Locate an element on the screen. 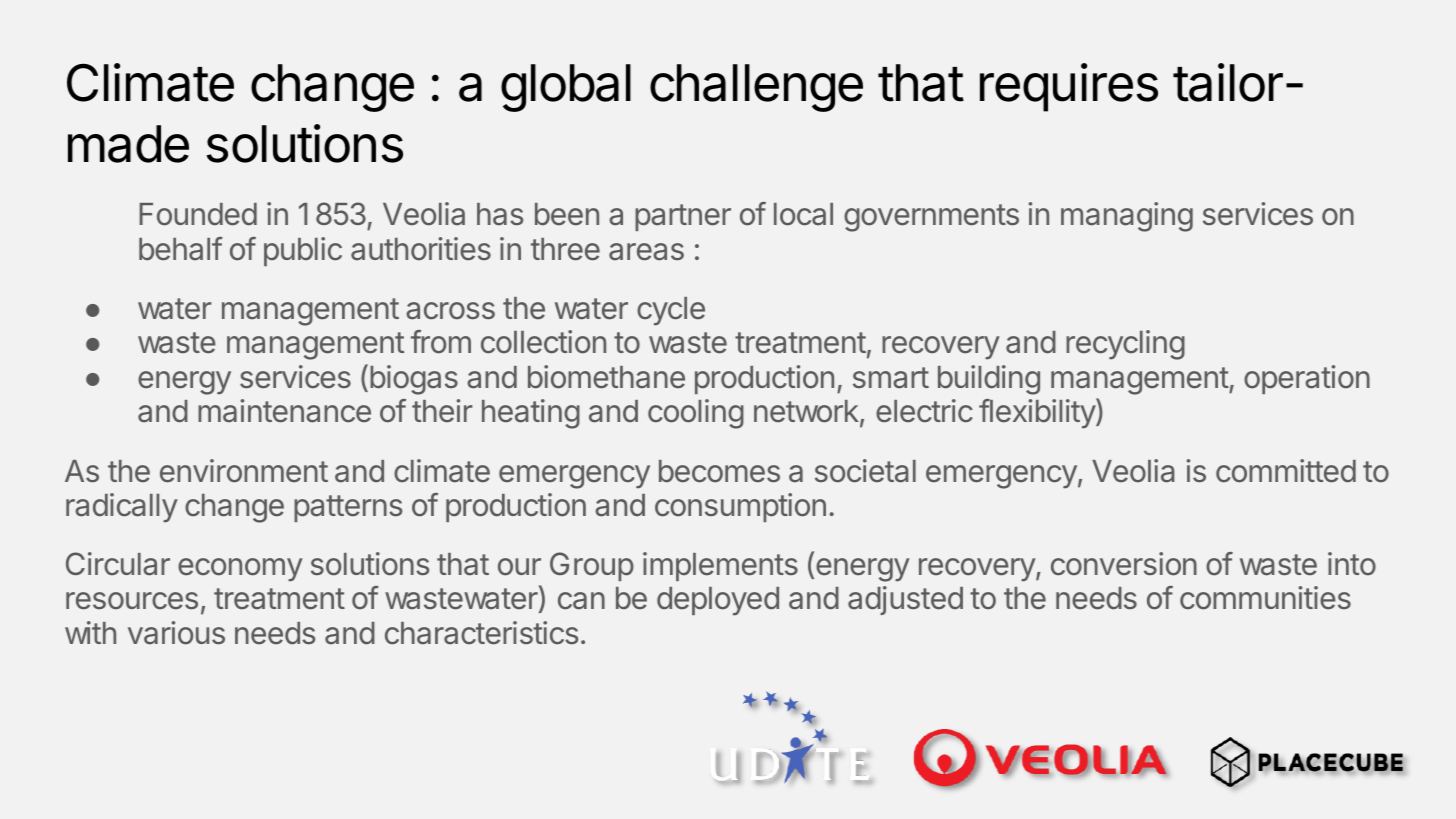 This screenshot has height=819, width=1456. various is located at coordinates (176, 633).
